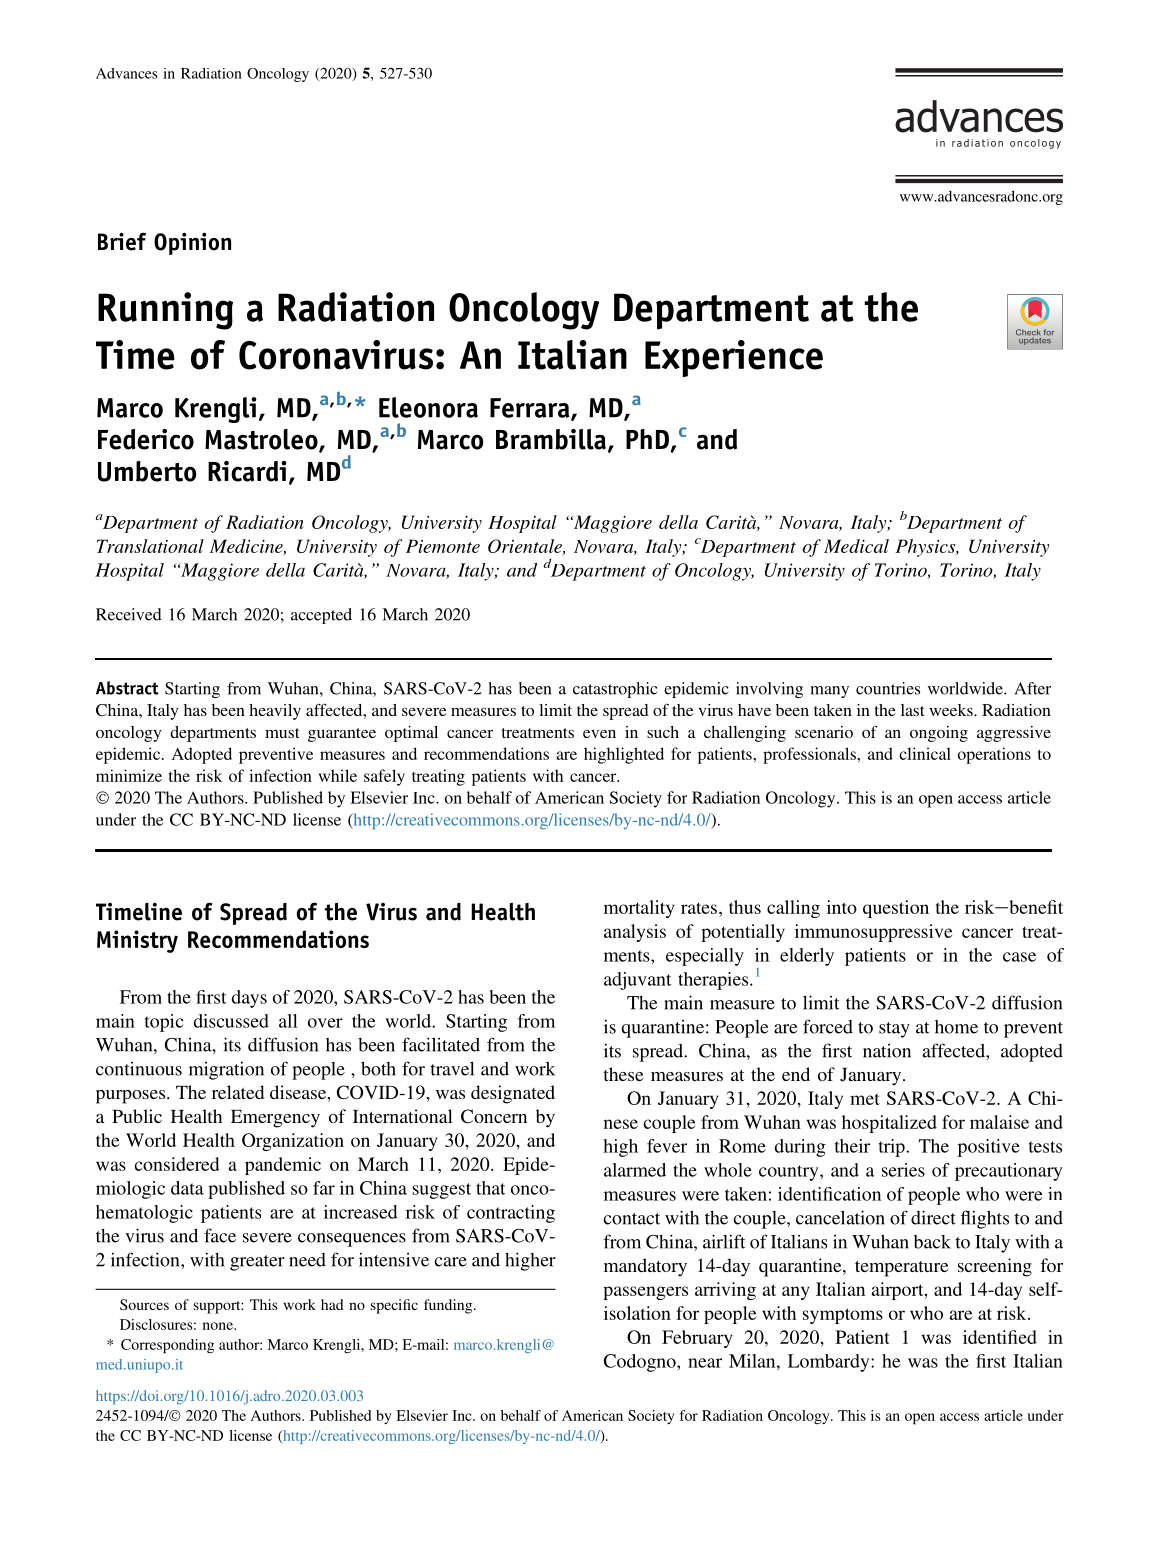 The width and height of the screenshot is (1151, 1546). Describe the element at coordinates (843, 1316) in the screenshot. I see `symptoms` at that location.
